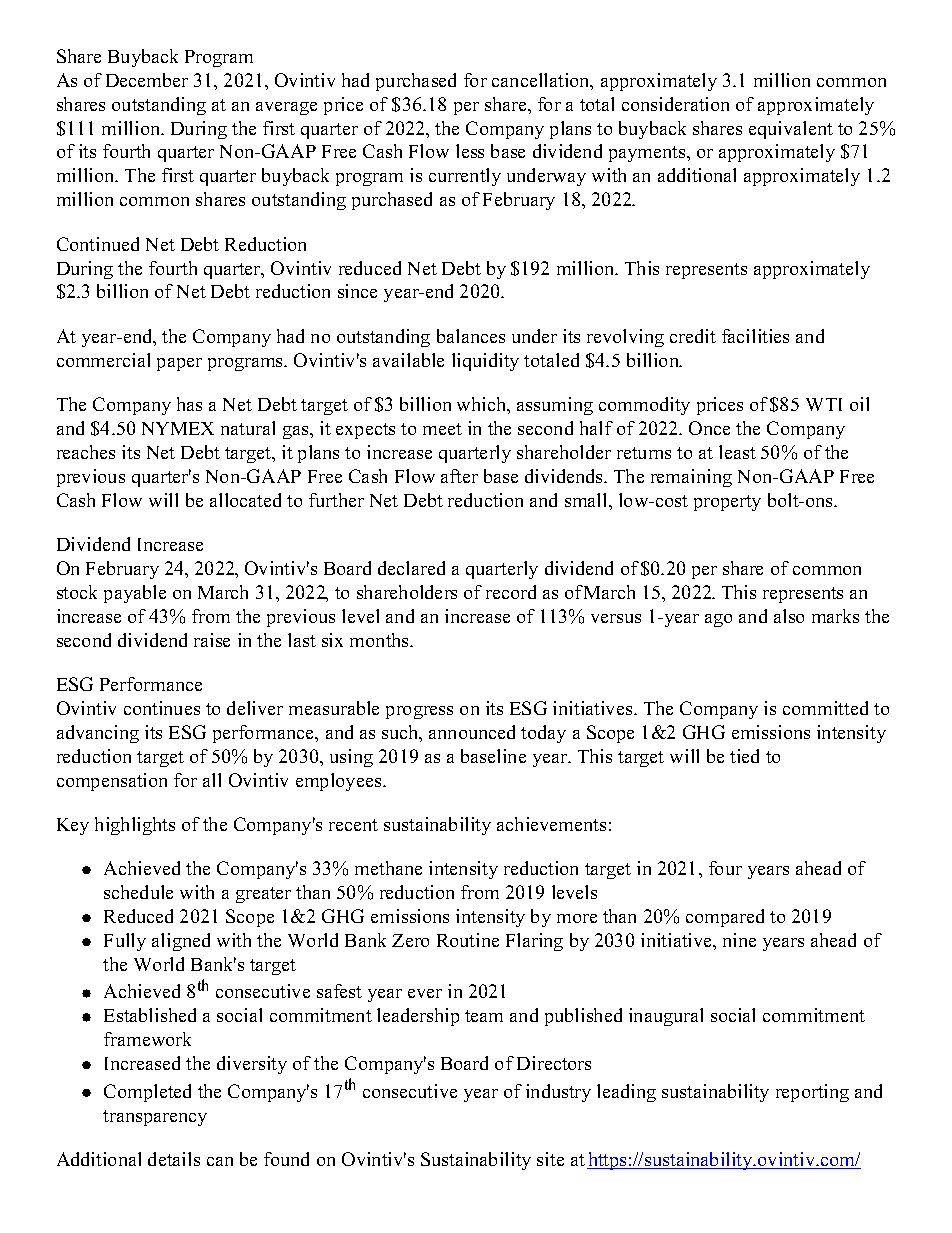 Image resolution: width=952 pixels, height=1233 pixels. Describe the element at coordinates (725, 918) in the image. I see `compared` at that location.
